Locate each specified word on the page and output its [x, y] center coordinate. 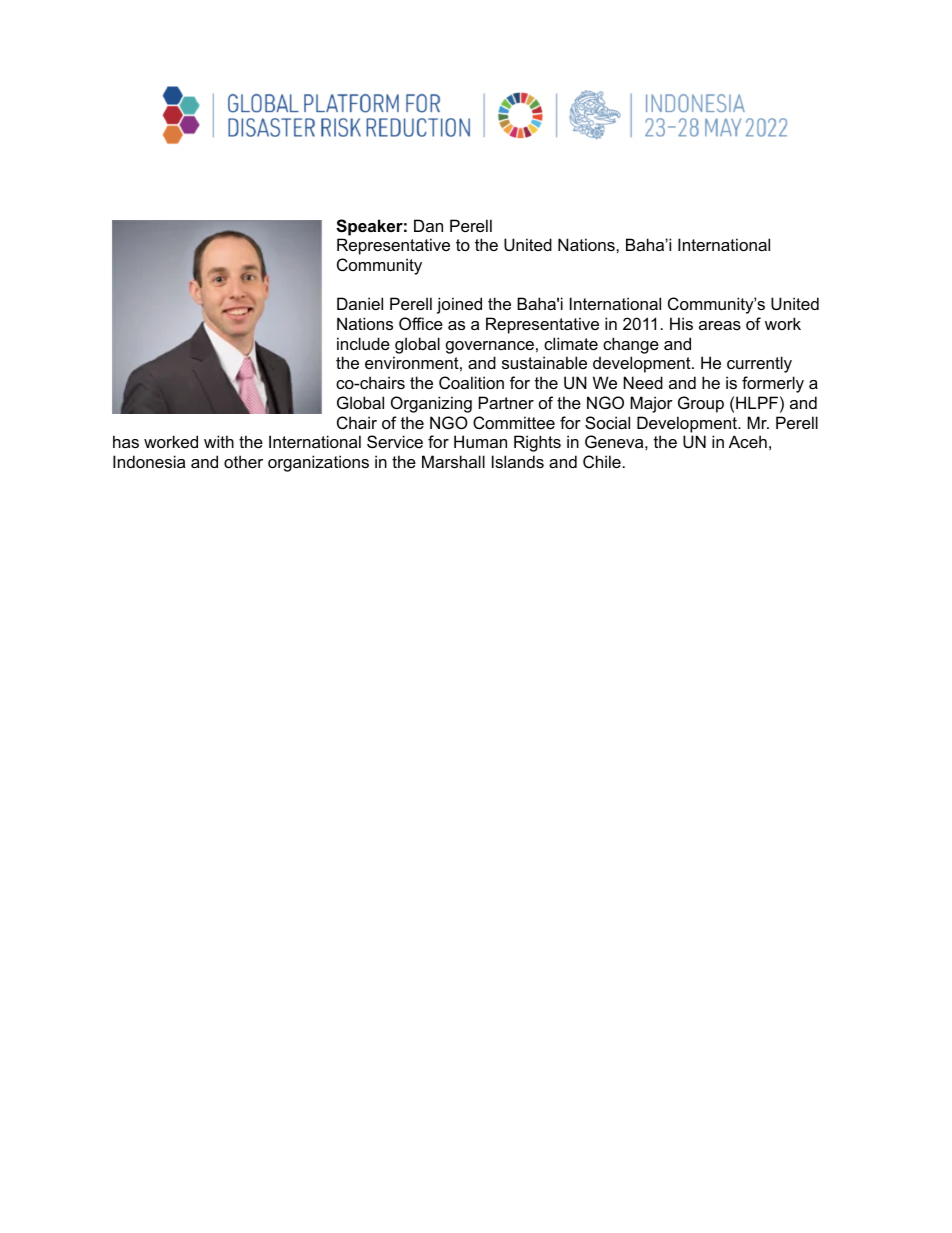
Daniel [360, 303]
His [681, 323]
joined [459, 305]
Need [643, 382]
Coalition [471, 382]
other [243, 461]
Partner [506, 402]
